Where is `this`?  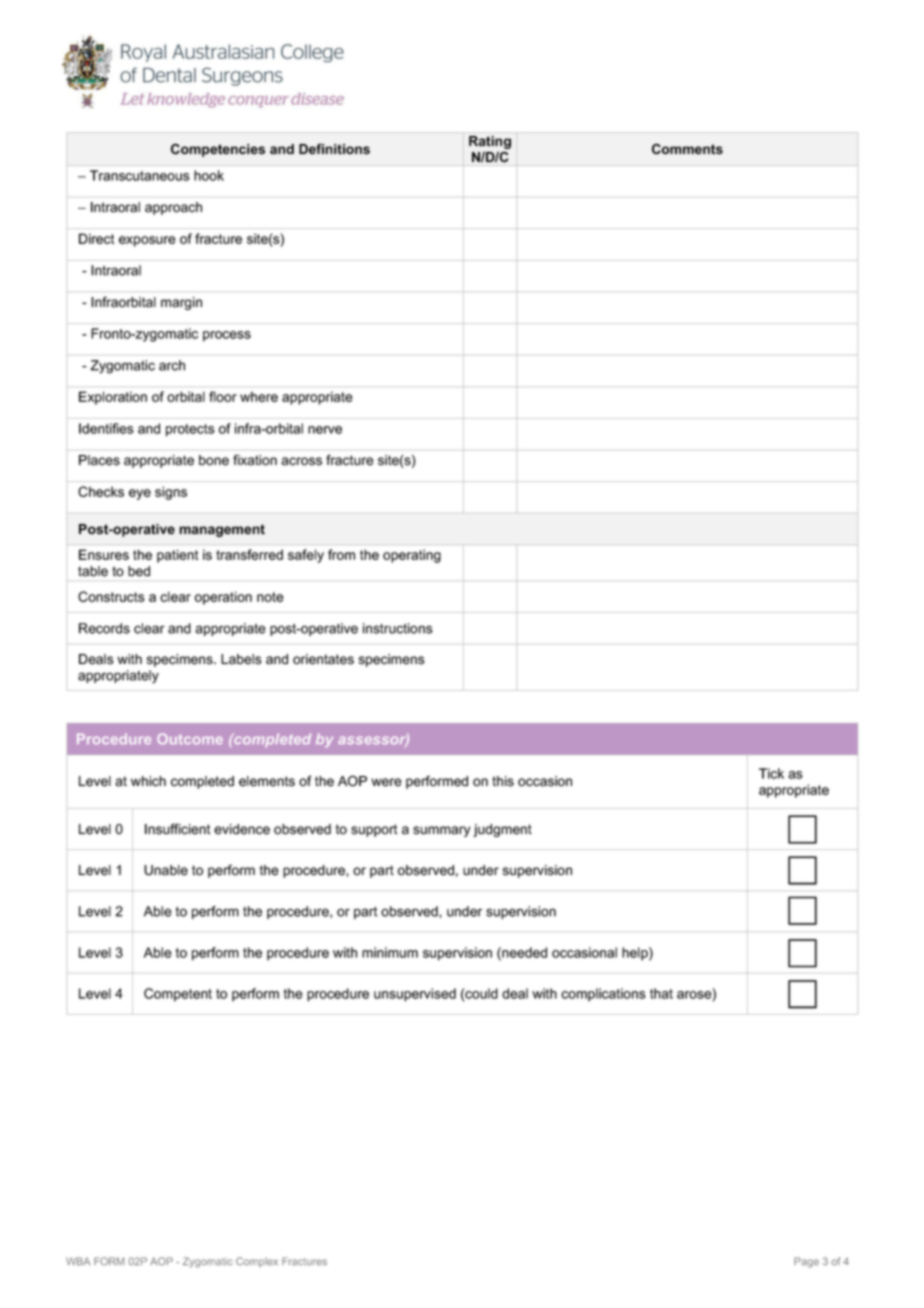 this is located at coordinates (503, 781).
